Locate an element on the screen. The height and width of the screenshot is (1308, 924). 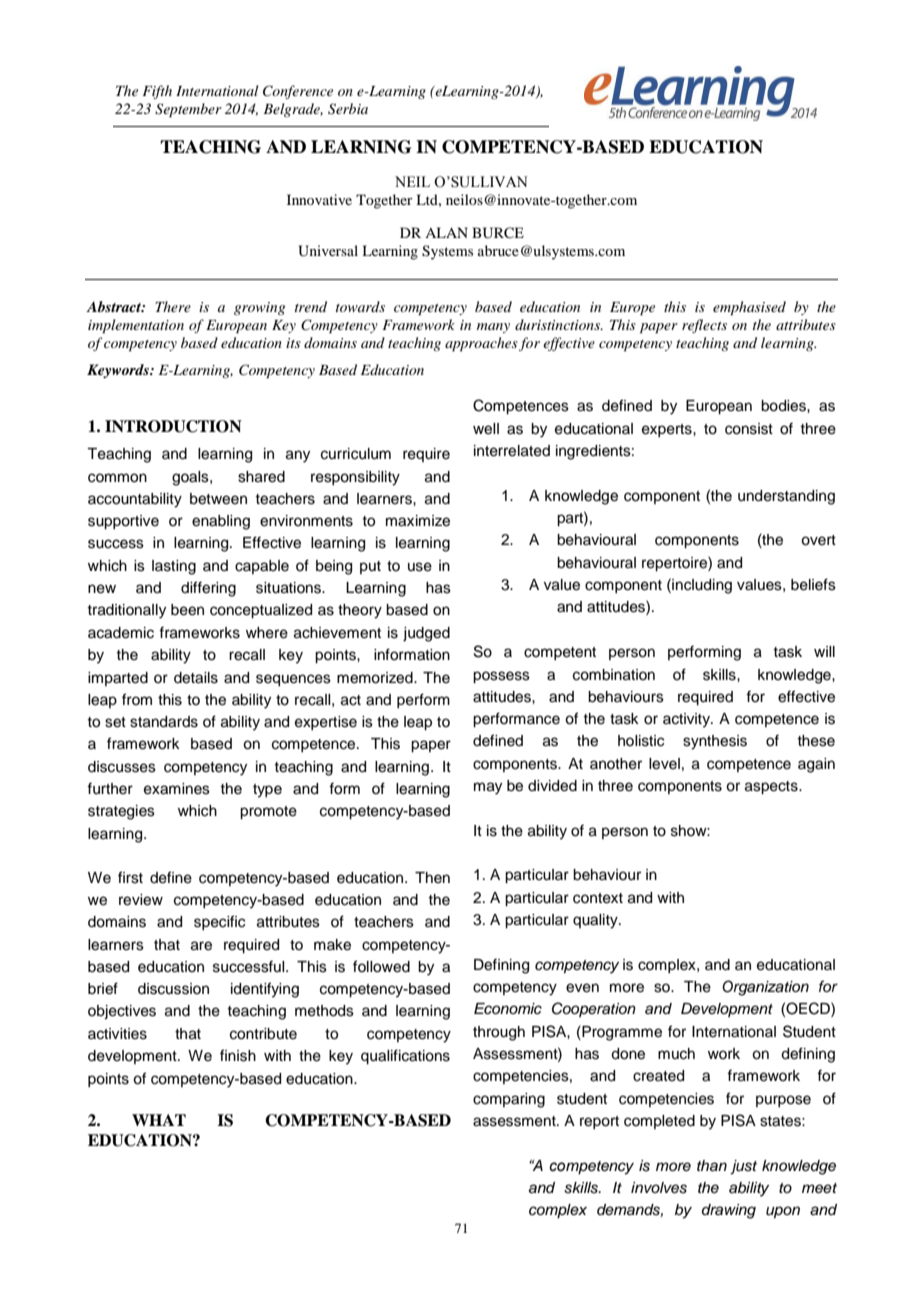
comparing is located at coordinates (509, 1100).
